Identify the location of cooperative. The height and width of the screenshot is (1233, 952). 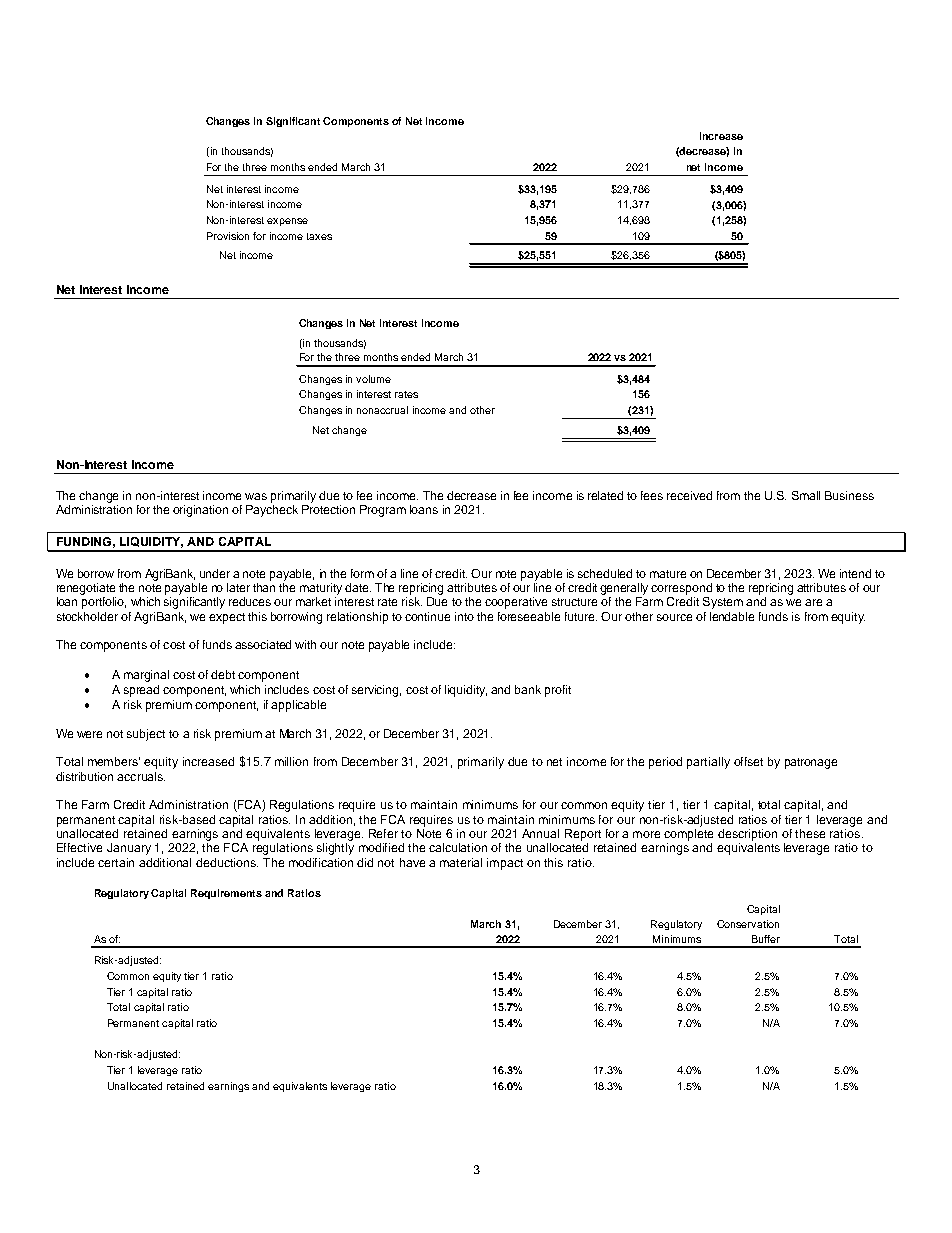
(516, 603).
